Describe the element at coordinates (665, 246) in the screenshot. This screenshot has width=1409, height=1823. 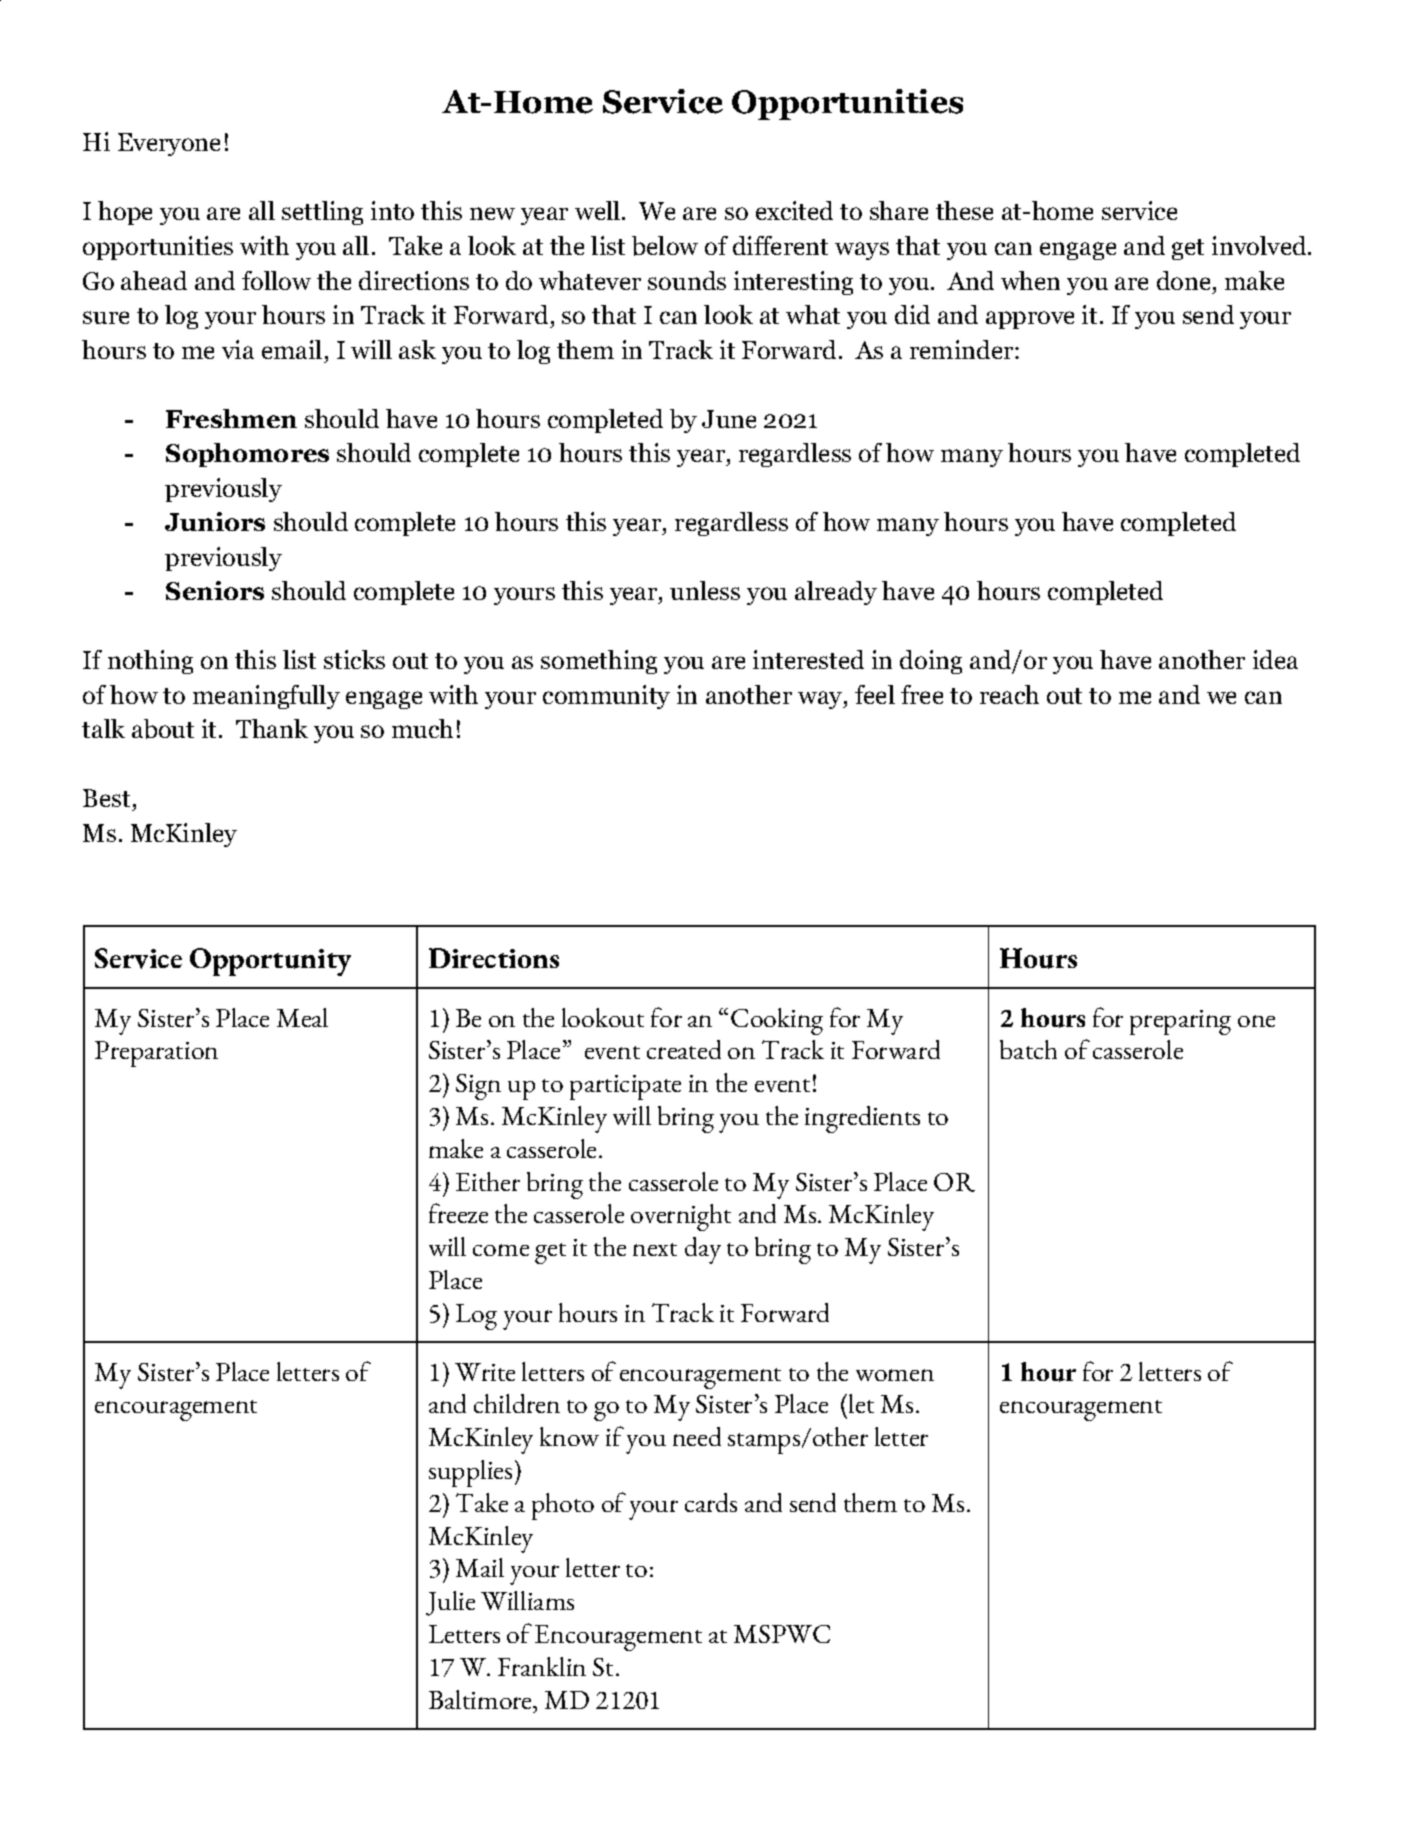
I see `below` at that location.
